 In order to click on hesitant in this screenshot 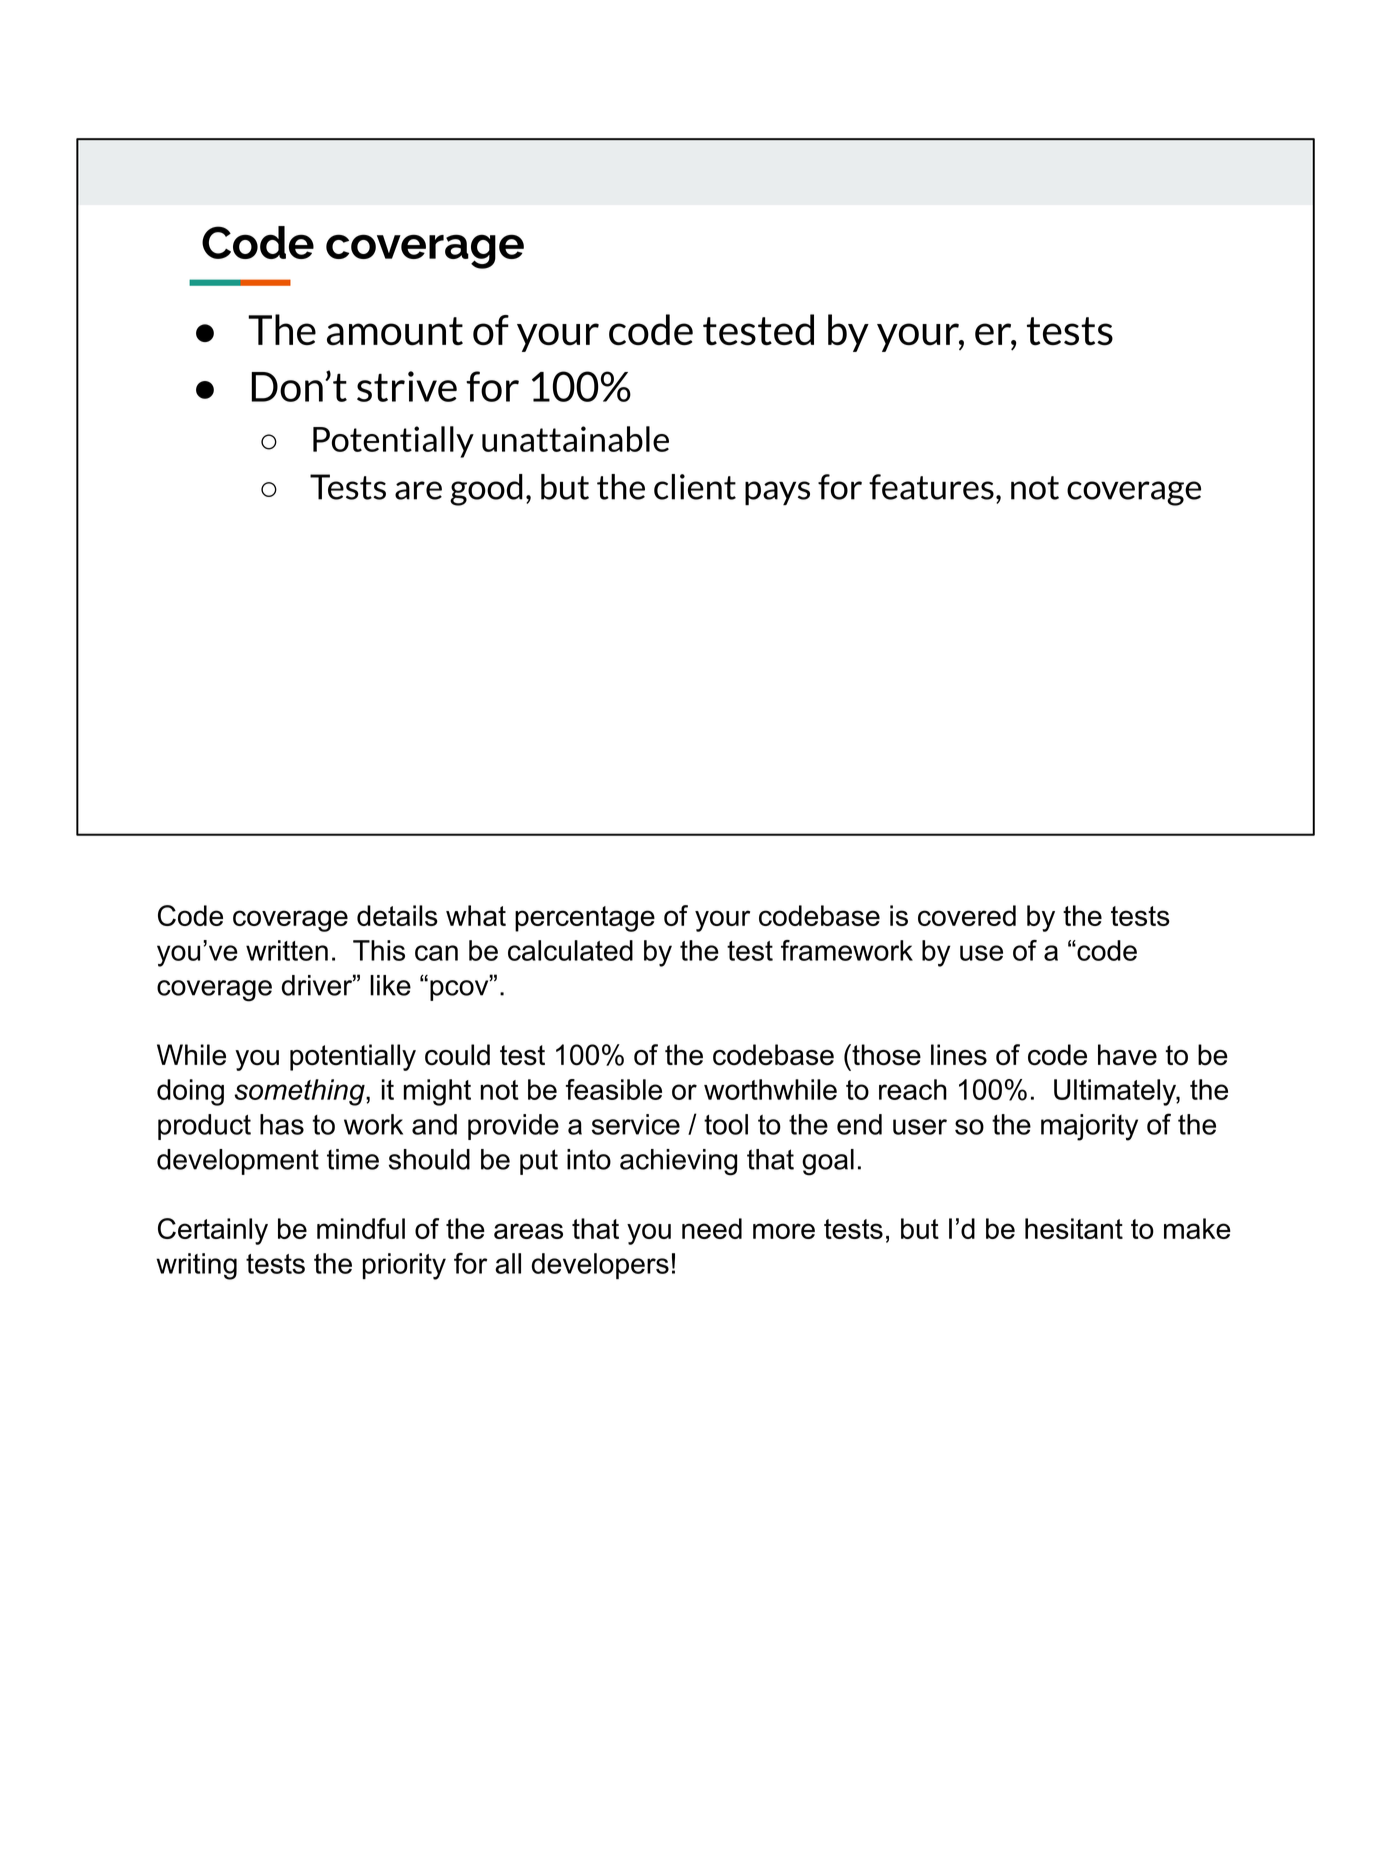, I will do `click(1074, 1228)`.
